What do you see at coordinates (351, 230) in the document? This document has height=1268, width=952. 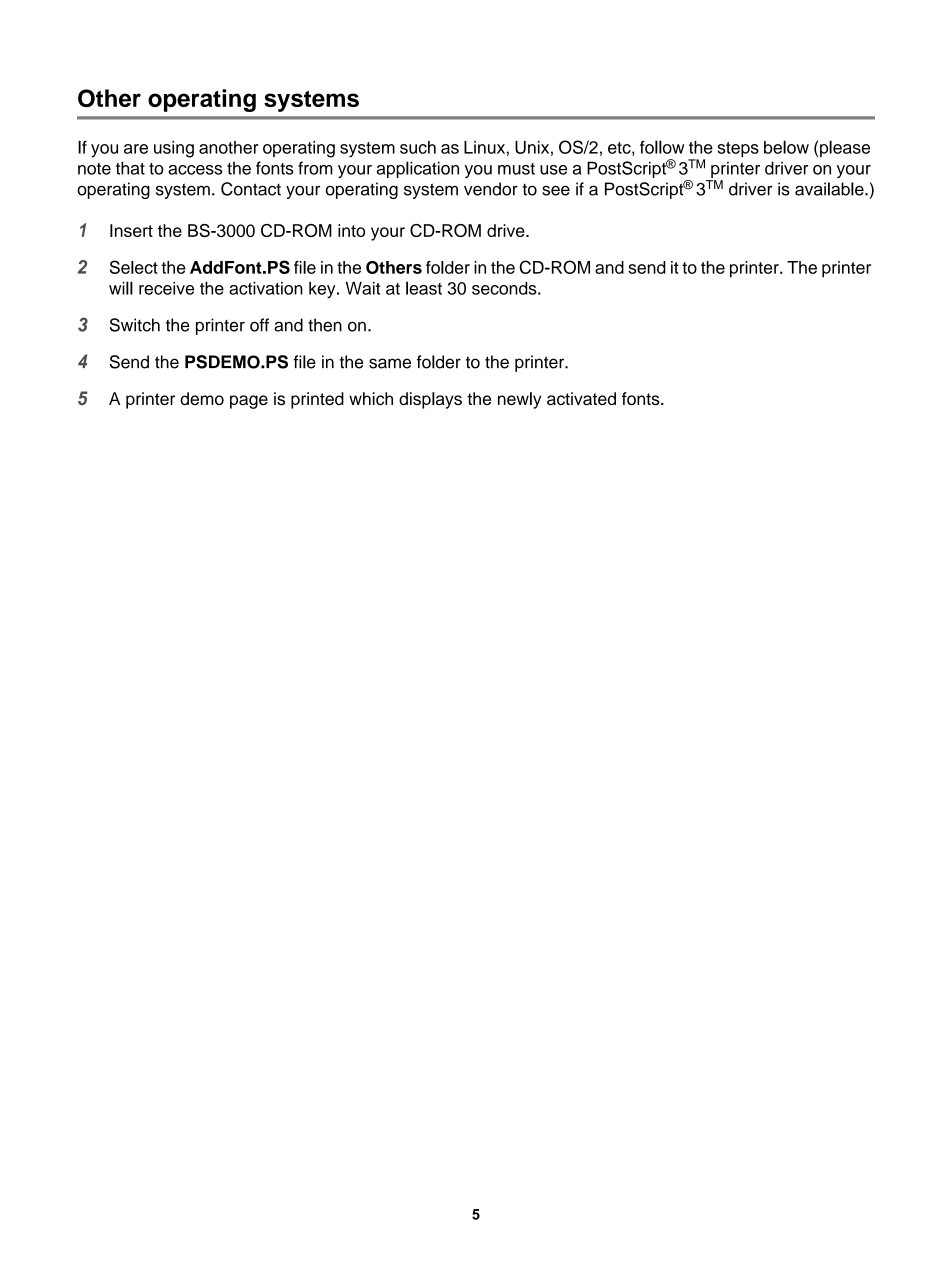 I see `into` at bounding box center [351, 230].
